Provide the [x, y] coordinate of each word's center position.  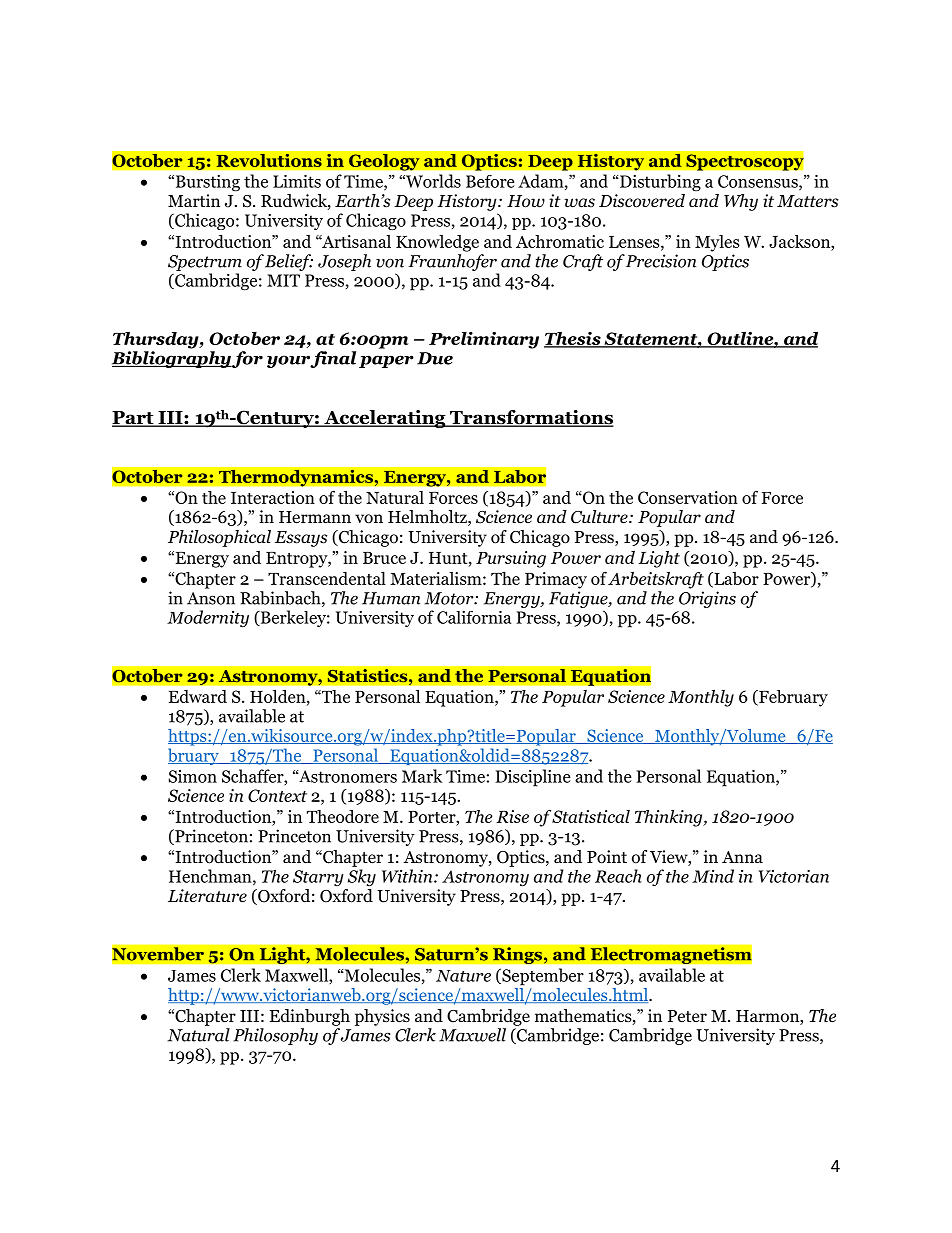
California [474, 617]
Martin [194, 200]
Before [490, 181]
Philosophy [275, 1036]
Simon [193, 776]
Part [134, 419]
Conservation [688, 497]
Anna [742, 857]
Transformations [531, 418]
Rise [512, 816]
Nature [463, 976]
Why [741, 202]
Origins [707, 599]
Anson [211, 598]
